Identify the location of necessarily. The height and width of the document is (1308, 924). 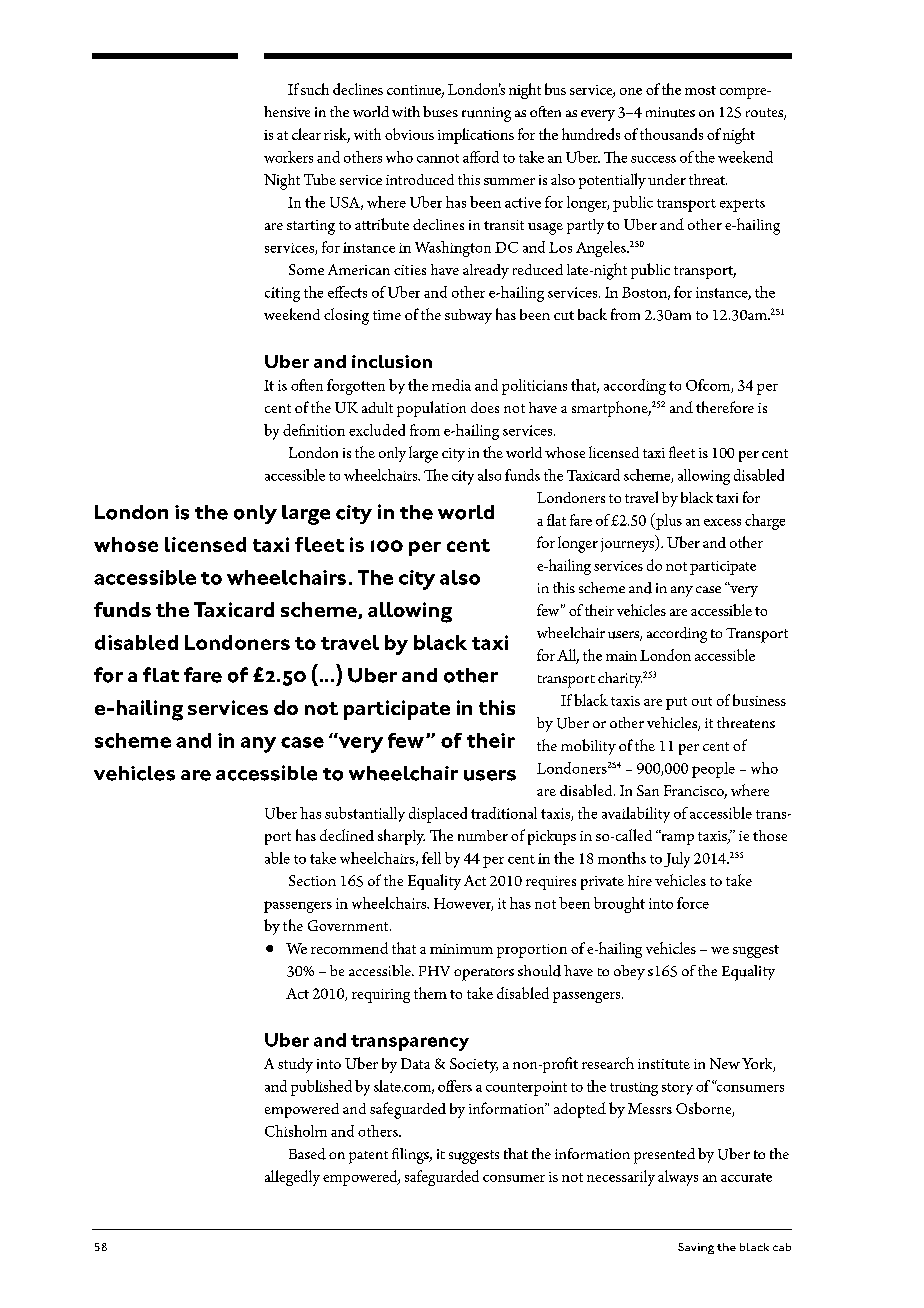
(621, 1178).
